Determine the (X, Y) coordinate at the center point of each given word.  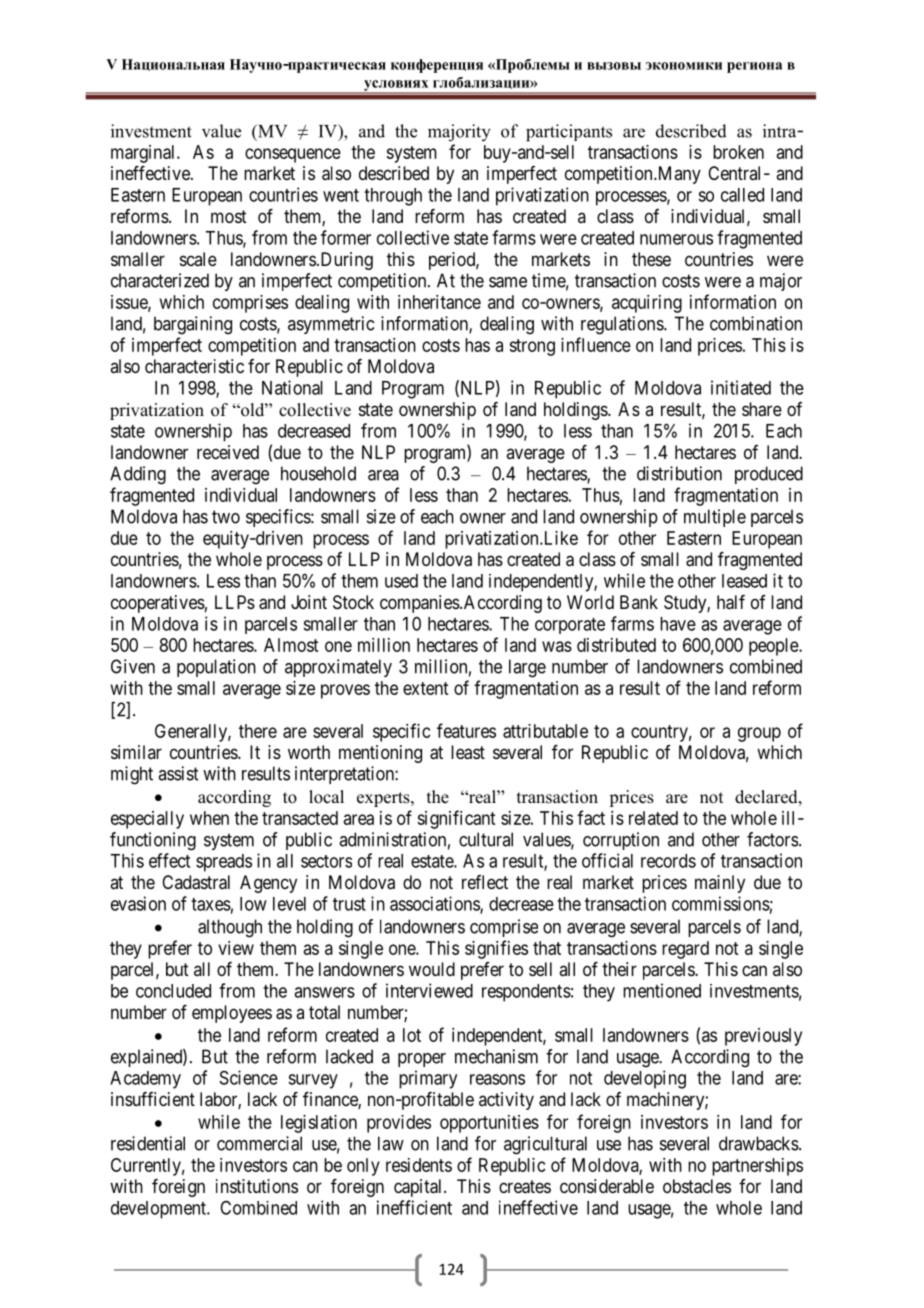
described (394, 173)
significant (456, 819)
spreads (224, 863)
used (401, 581)
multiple (715, 518)
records (668, 861)
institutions (257, 1186)
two (226, 517)
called (742, 195)
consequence (293, 155)
